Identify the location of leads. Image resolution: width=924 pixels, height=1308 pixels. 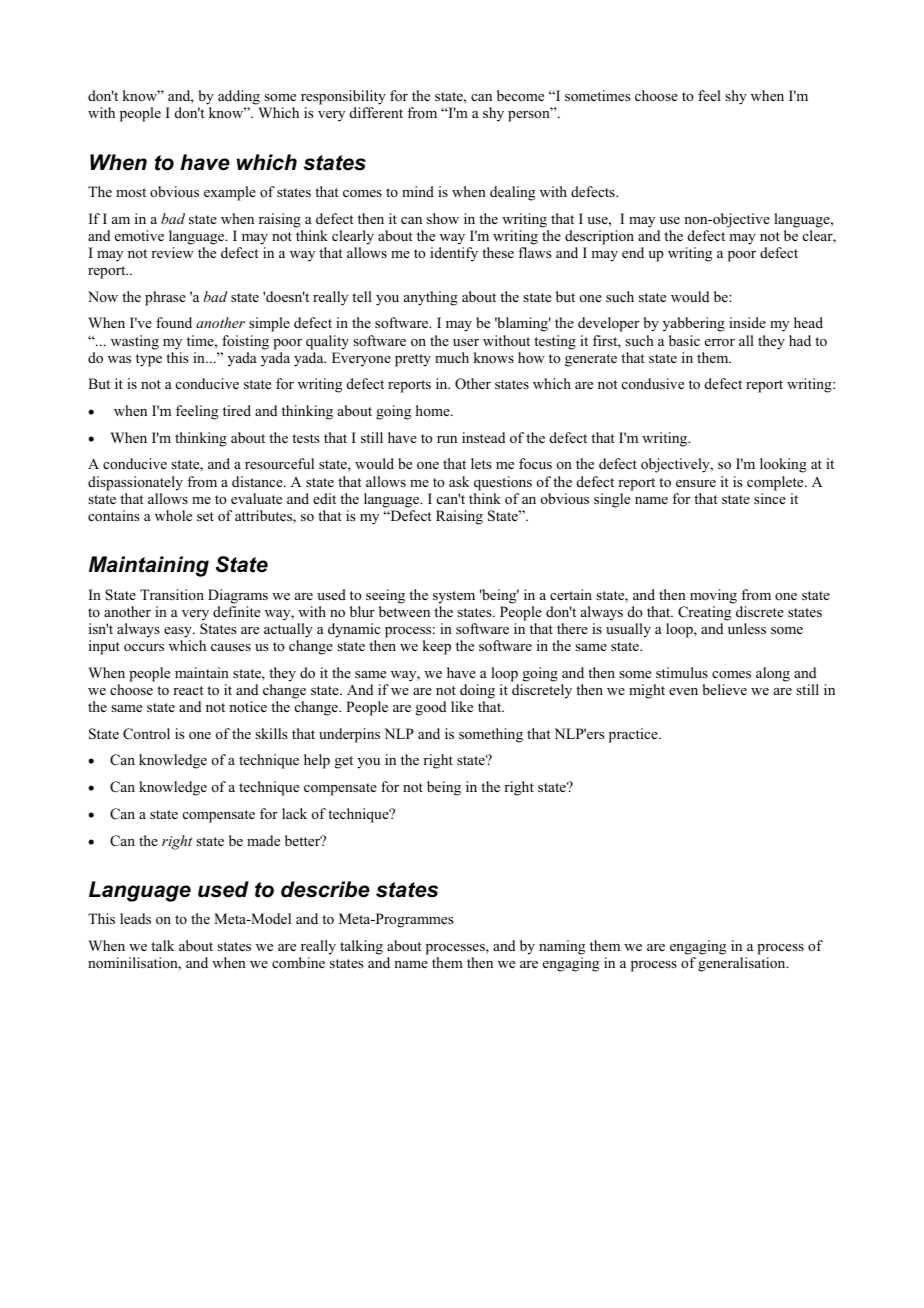
(135, 918).
